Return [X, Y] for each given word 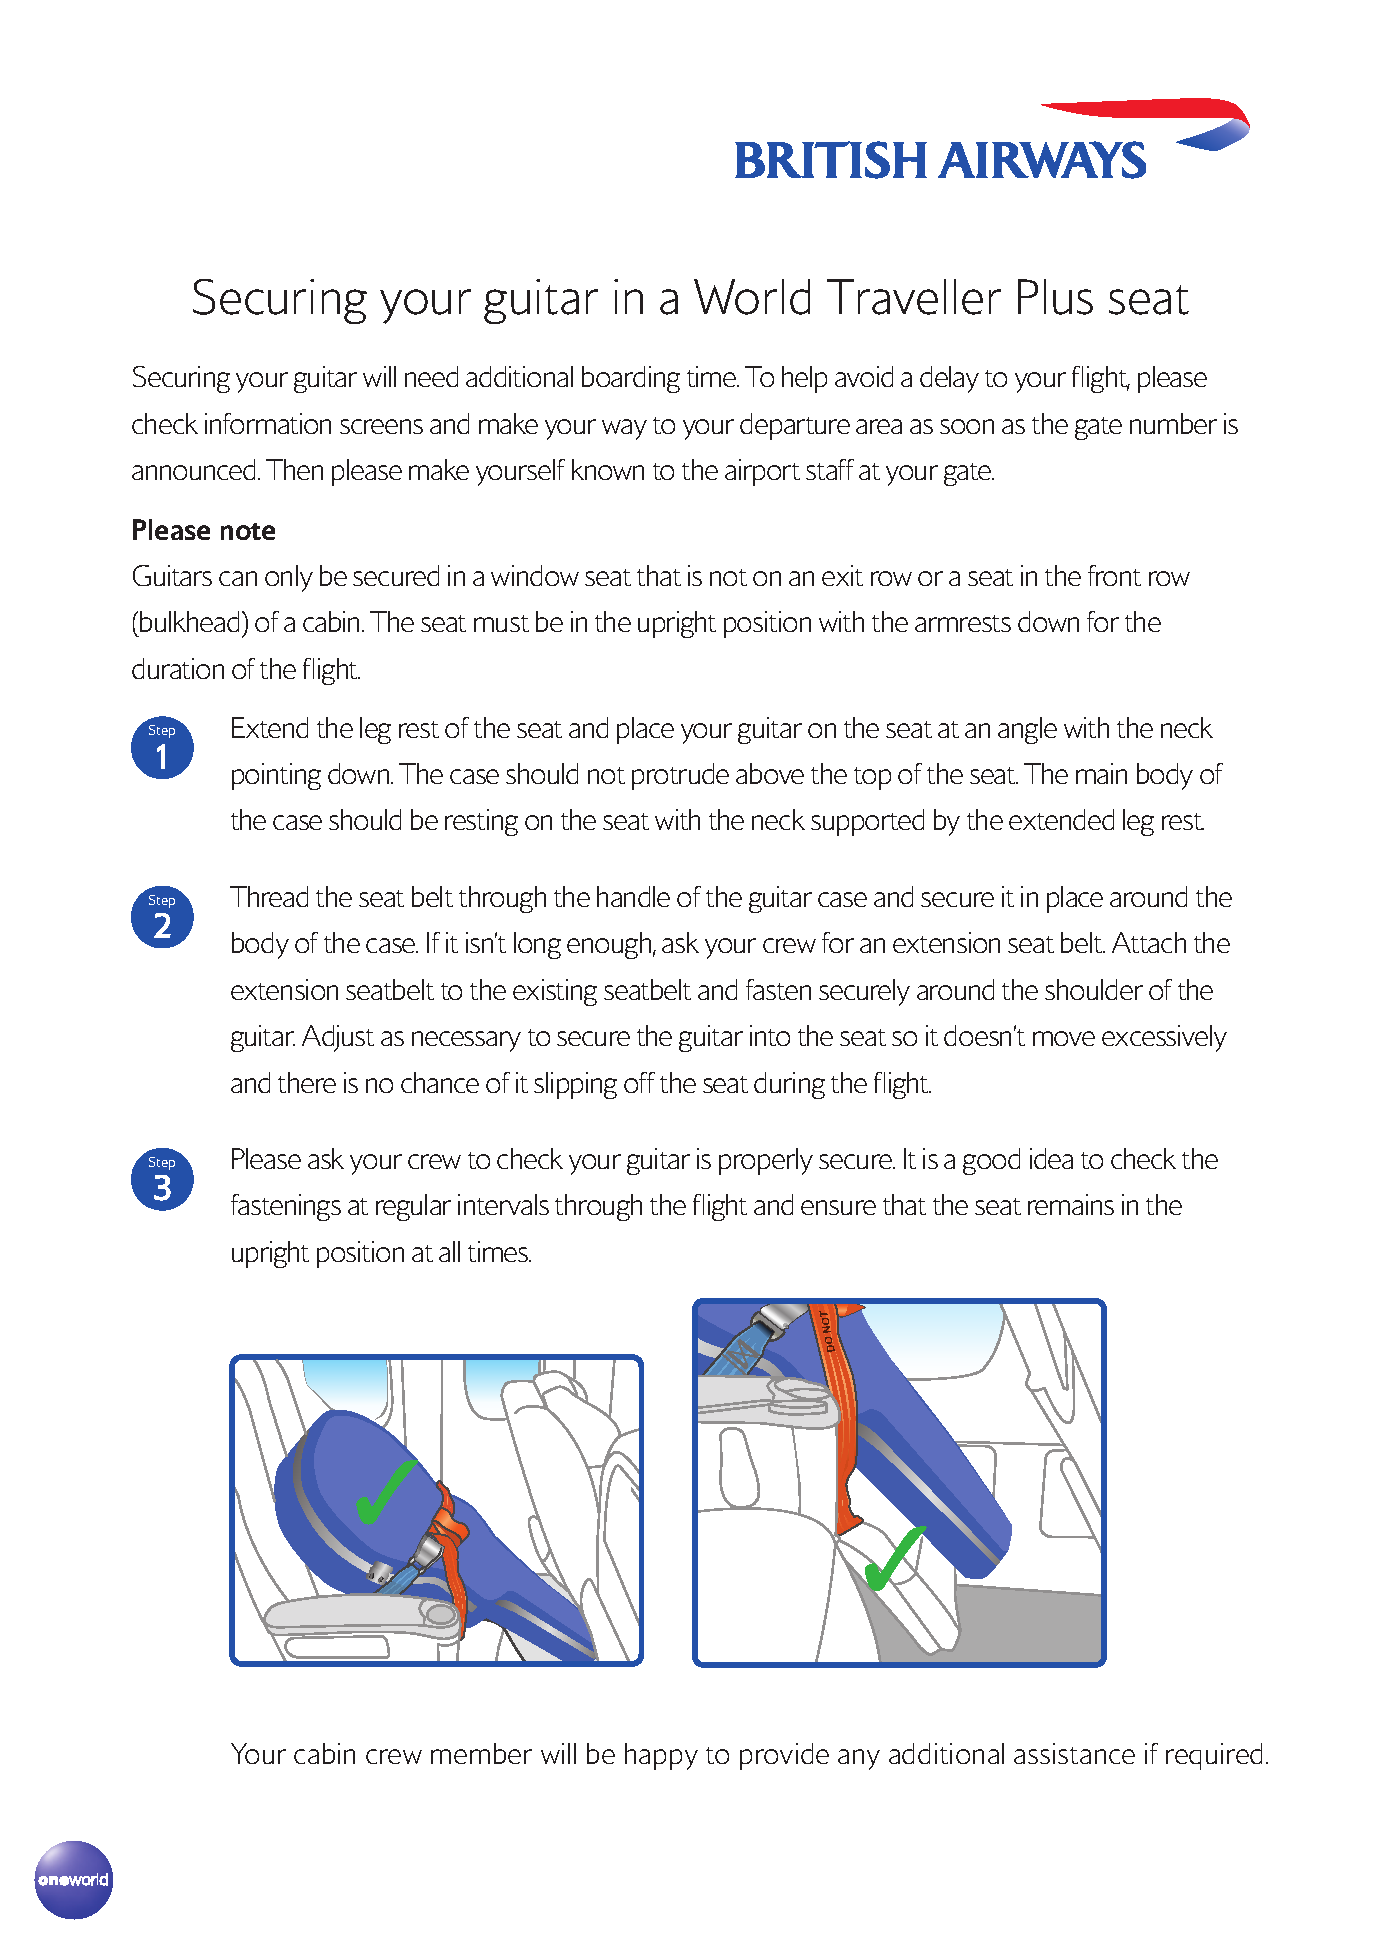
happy [661, 1756]
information [268, 423]
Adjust [338, 1038]
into [770, 1035]
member [481, 1753]
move [1064, 1038]
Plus [1055, 297]
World [752, 297]
